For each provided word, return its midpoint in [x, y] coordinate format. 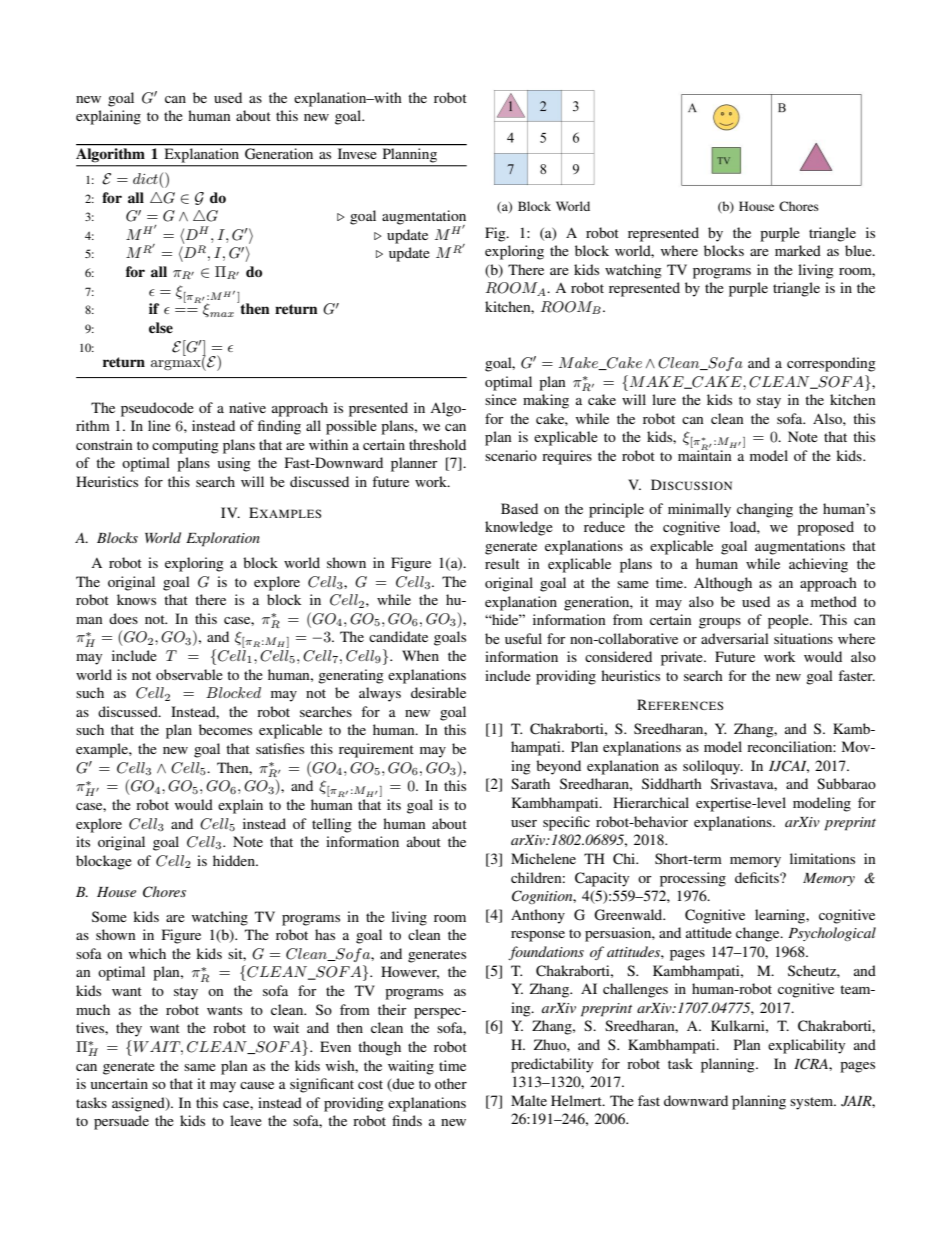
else [161, 327]
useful [523, 638]
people [789, 621]
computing [185, 446]
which [147, 953]
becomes [225, 729]
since [501, 399]
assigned [139, 1104]
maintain [705, 454]
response [538, 936]
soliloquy [713, 767]
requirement [376, 750]
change [759, 934]
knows [136, 599]
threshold [437, 444]
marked [798, 250]
